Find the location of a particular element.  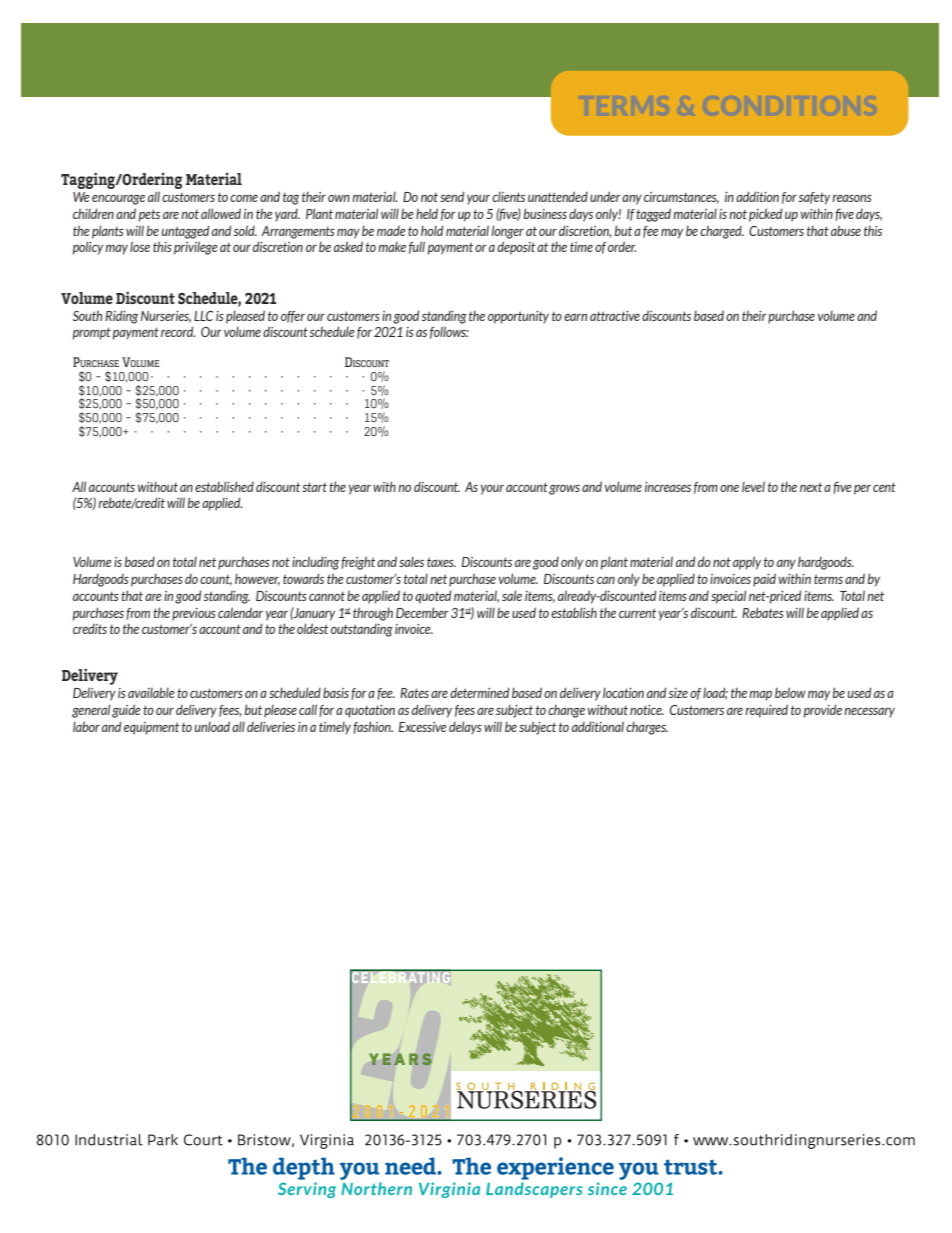

previous is located at coordinates (194, 614).
